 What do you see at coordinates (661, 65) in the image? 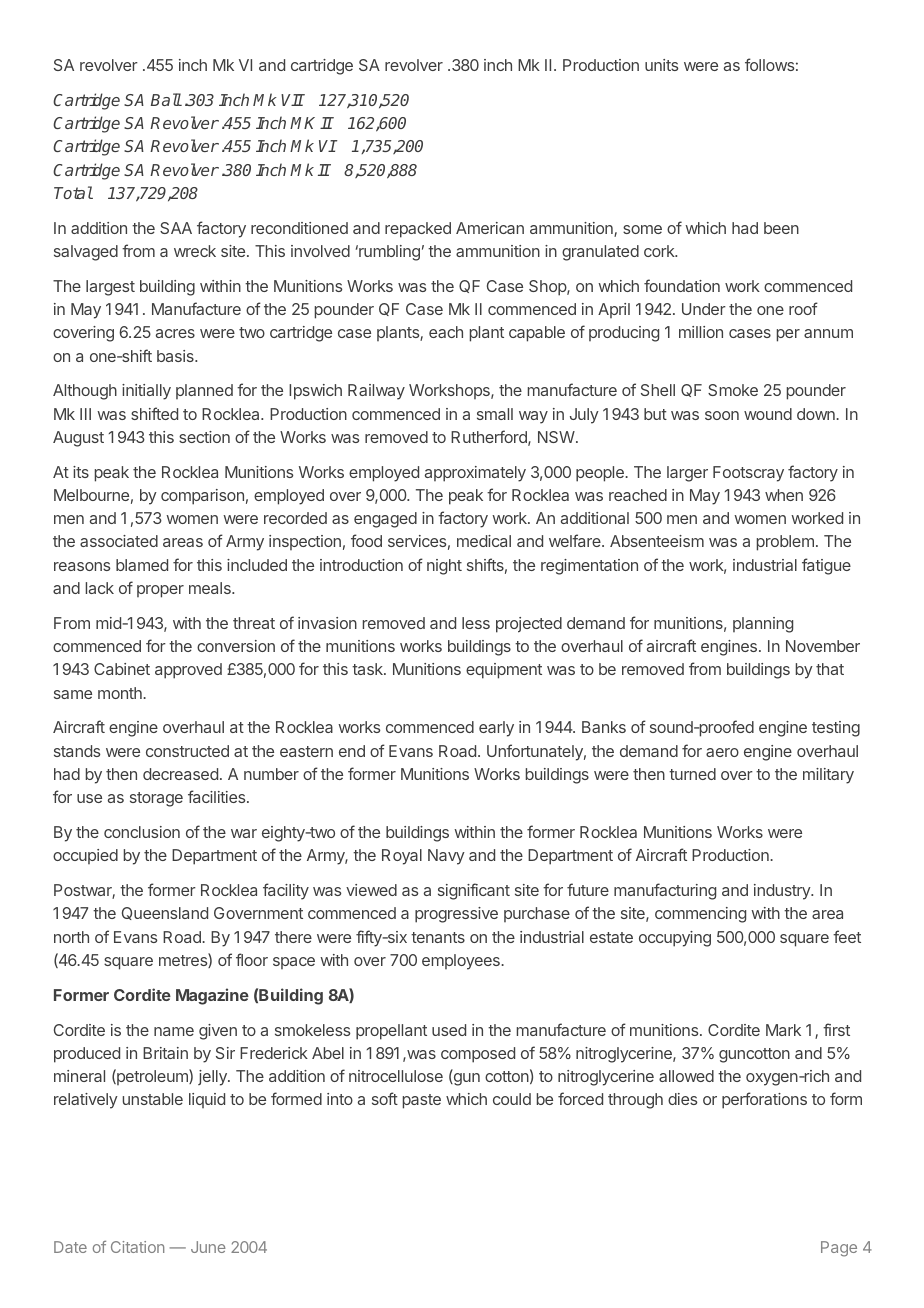
I see `units` at bounding box center [661, 65].
